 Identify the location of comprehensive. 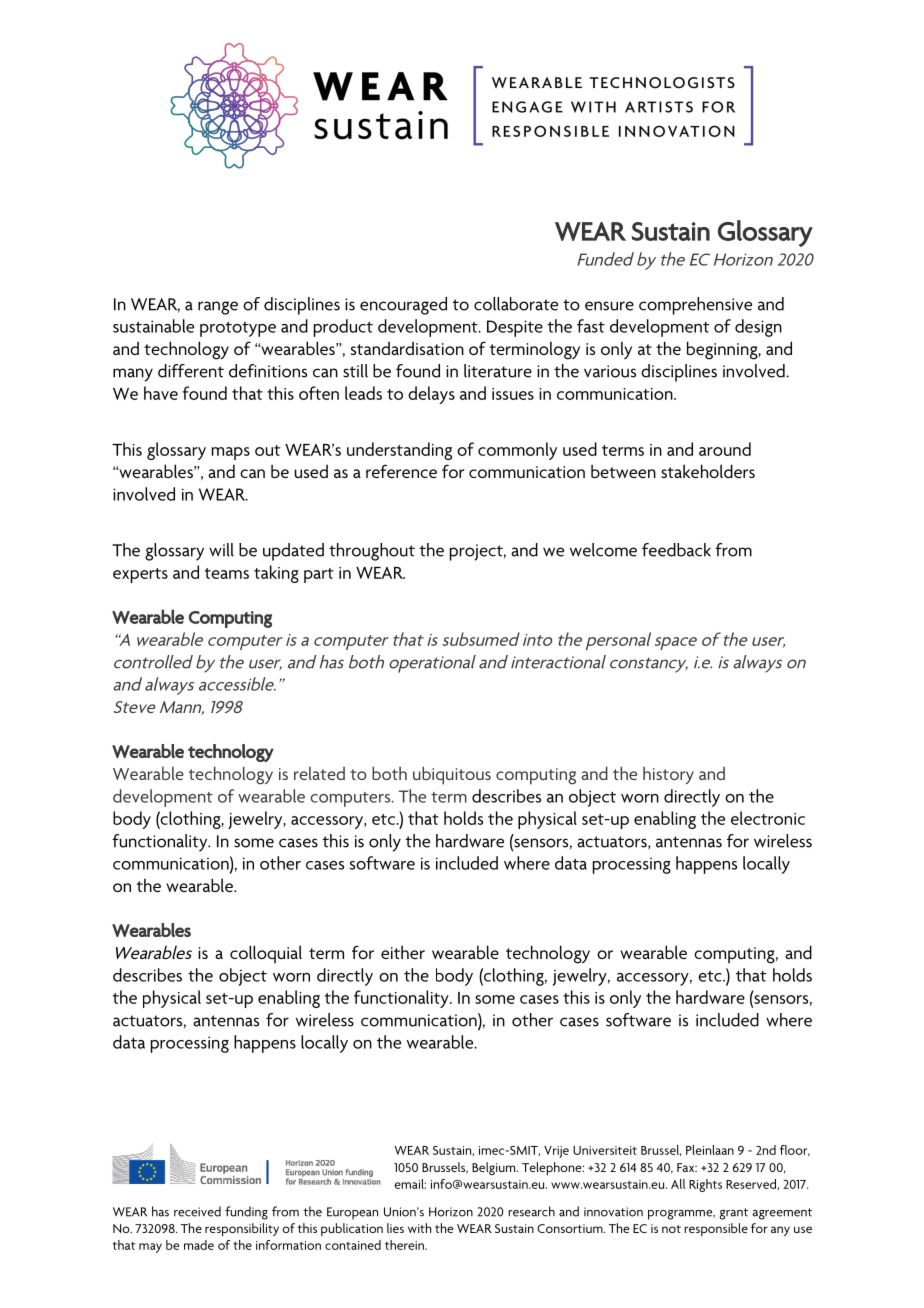
(695, 306).
